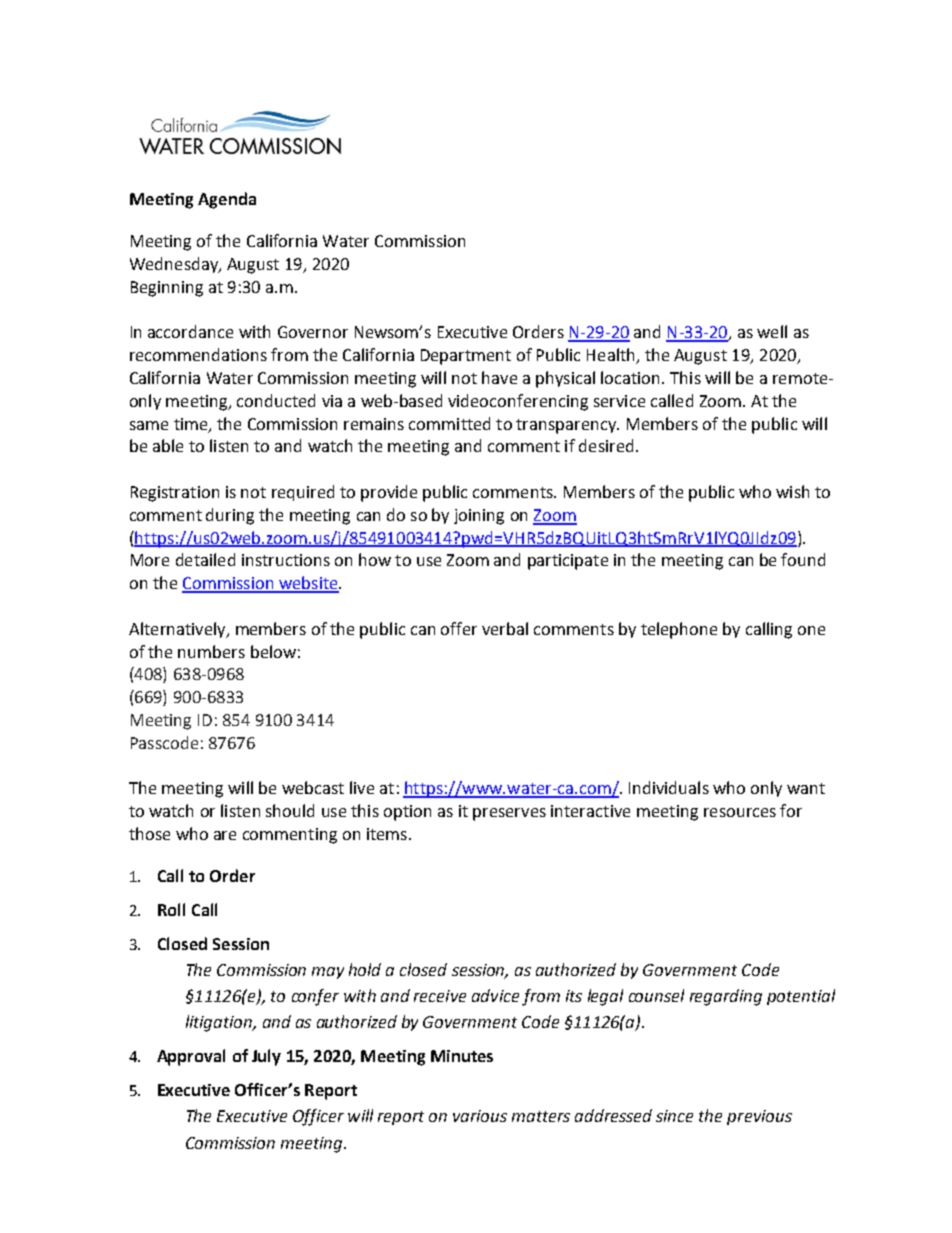  I want to click on location, so click(632, 377).
